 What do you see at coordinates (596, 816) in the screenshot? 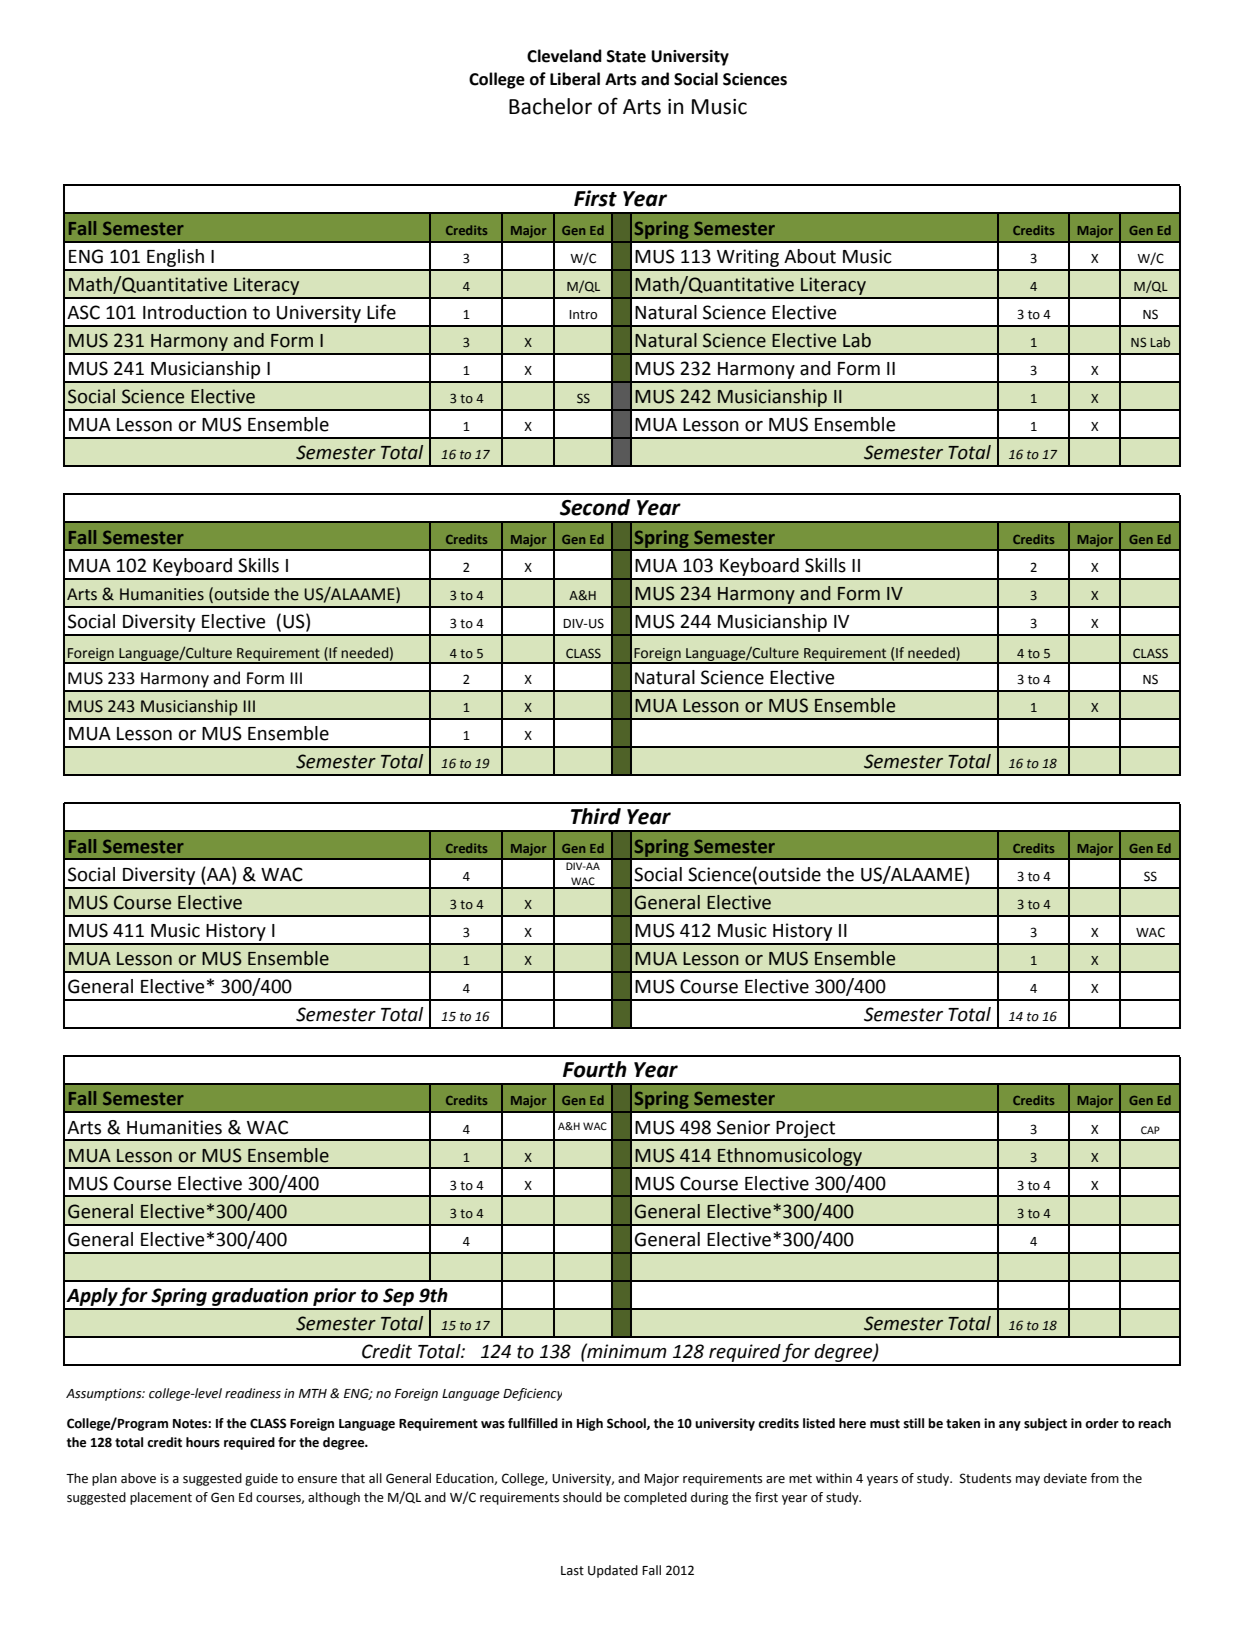
I see `Third` at bounding box center [596, 816].
